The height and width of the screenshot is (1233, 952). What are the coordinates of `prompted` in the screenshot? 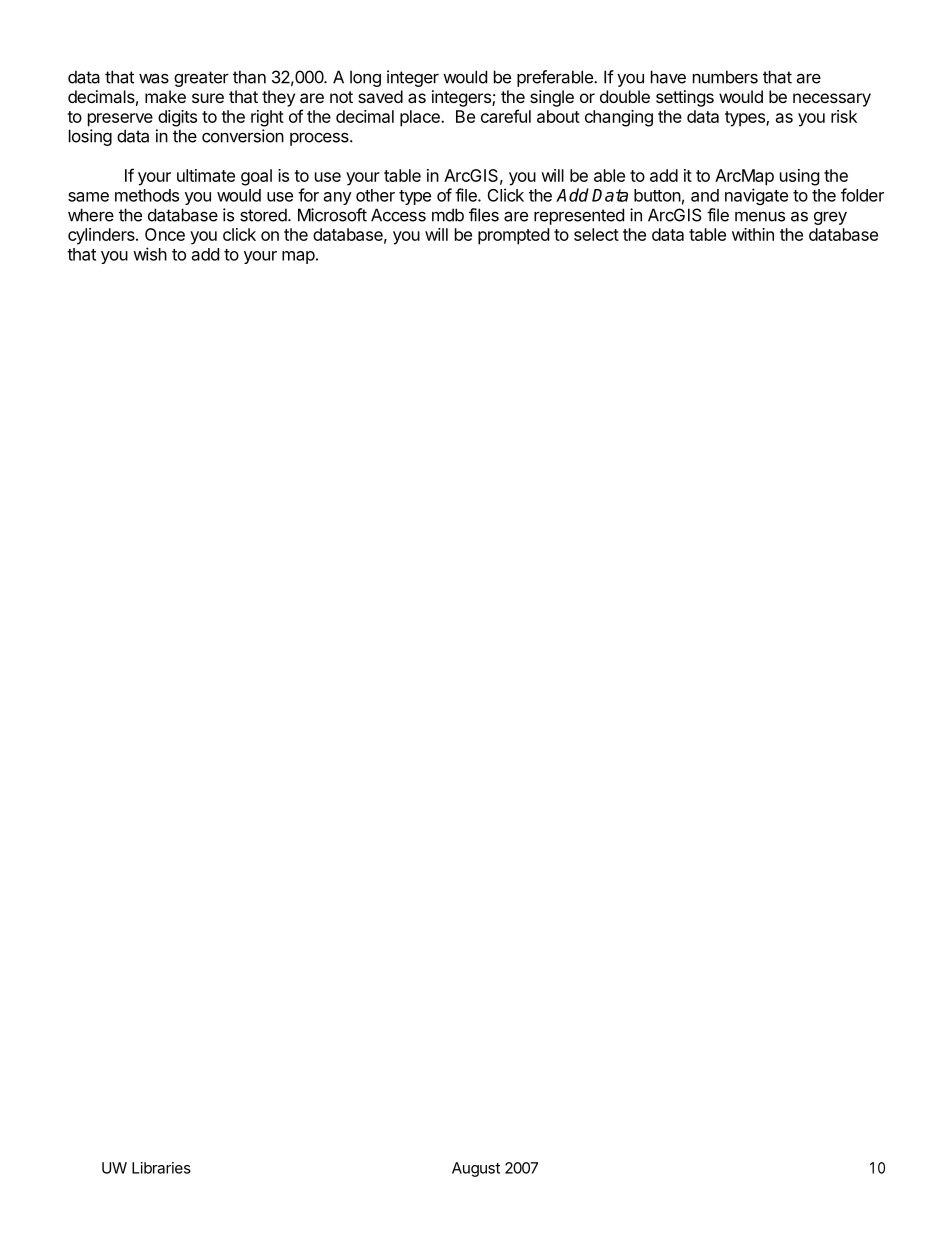 It's located at (513, 236).
